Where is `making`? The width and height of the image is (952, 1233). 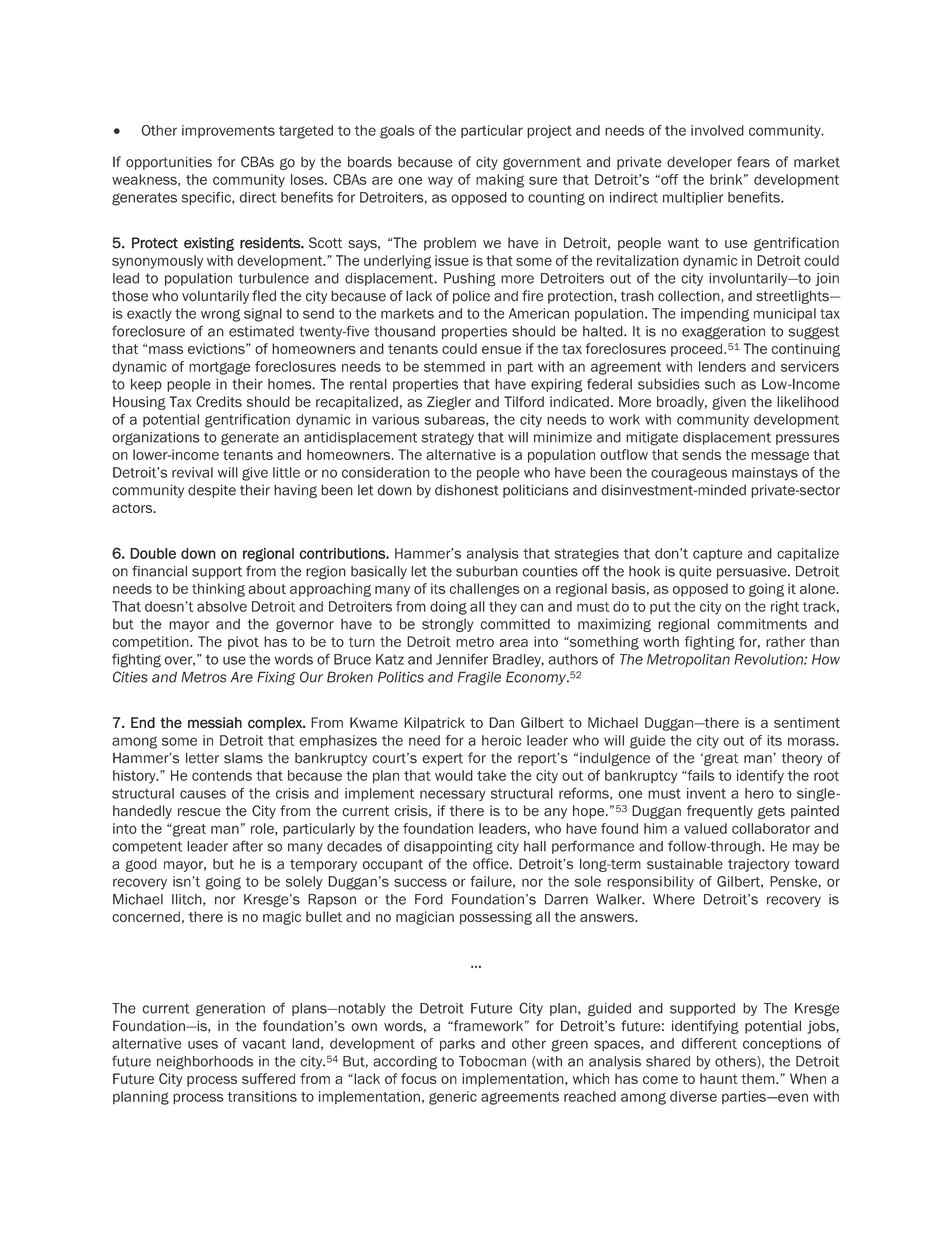 making is located at coordinates (500, 181).
